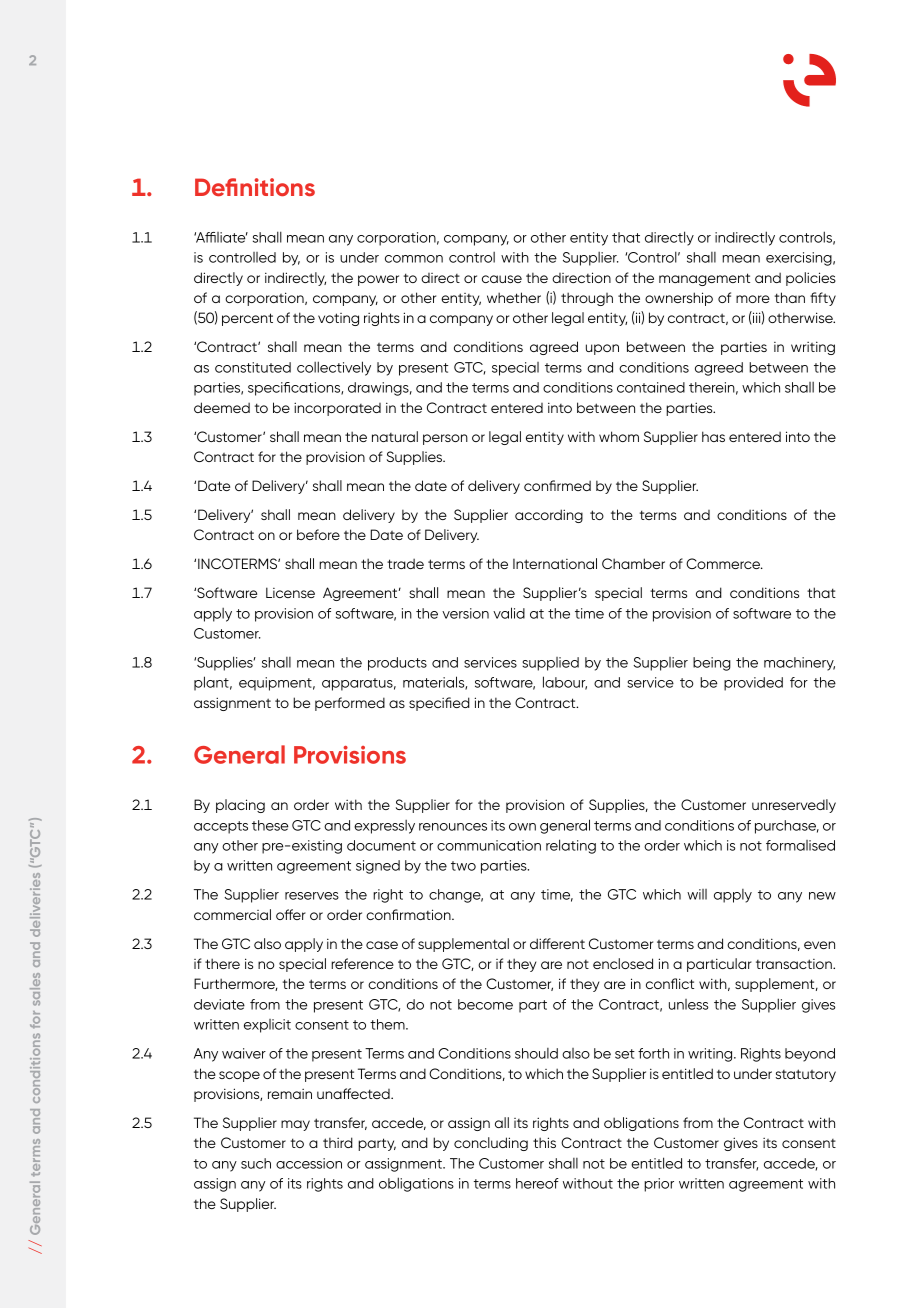 The width and height of the screenshot is (924, 1308). What do you see at coordinates (549, 516) in the screenshot?
I see `according` at bounding box center [549, 516].
